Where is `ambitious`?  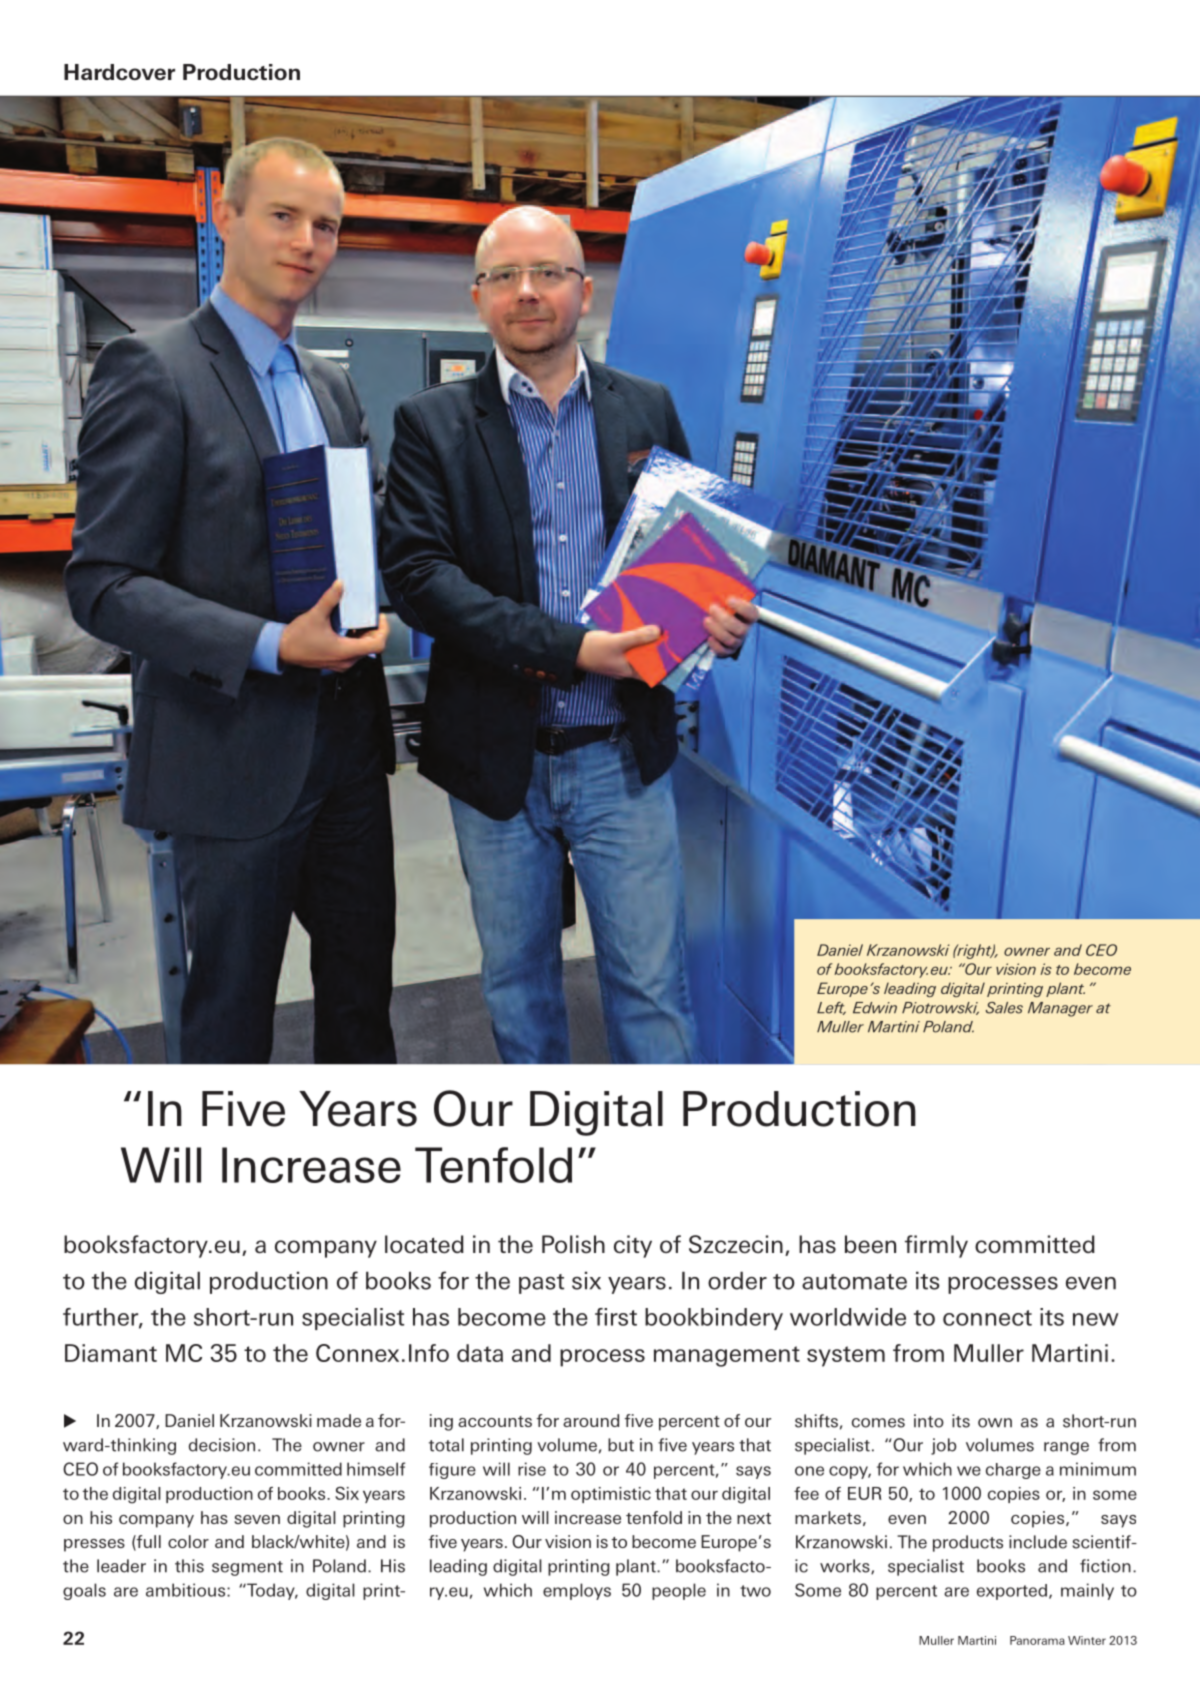
ambitious is located at coordinates (187, 1590).
